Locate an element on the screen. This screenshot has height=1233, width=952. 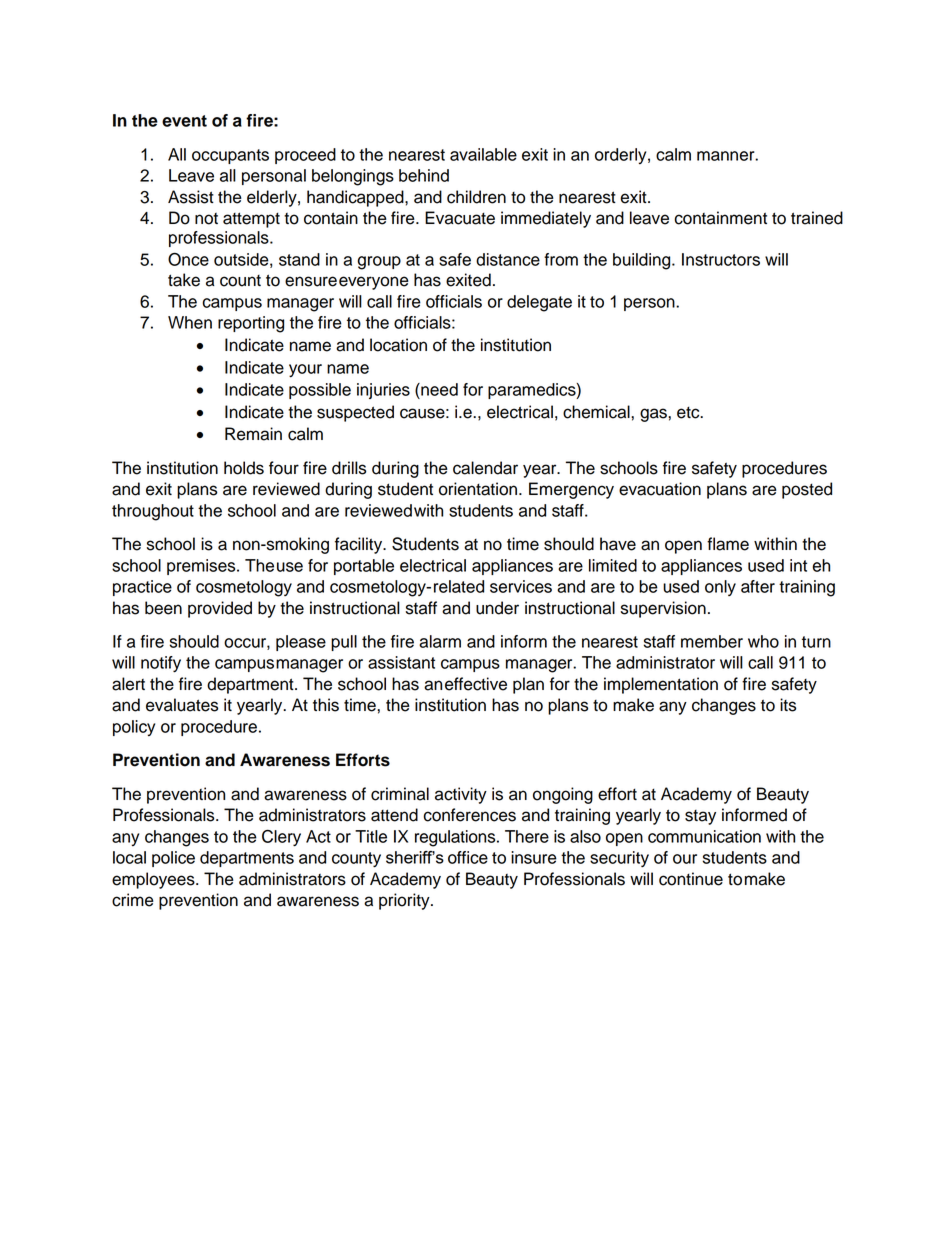
flame is located at coordinates (728, 544).
